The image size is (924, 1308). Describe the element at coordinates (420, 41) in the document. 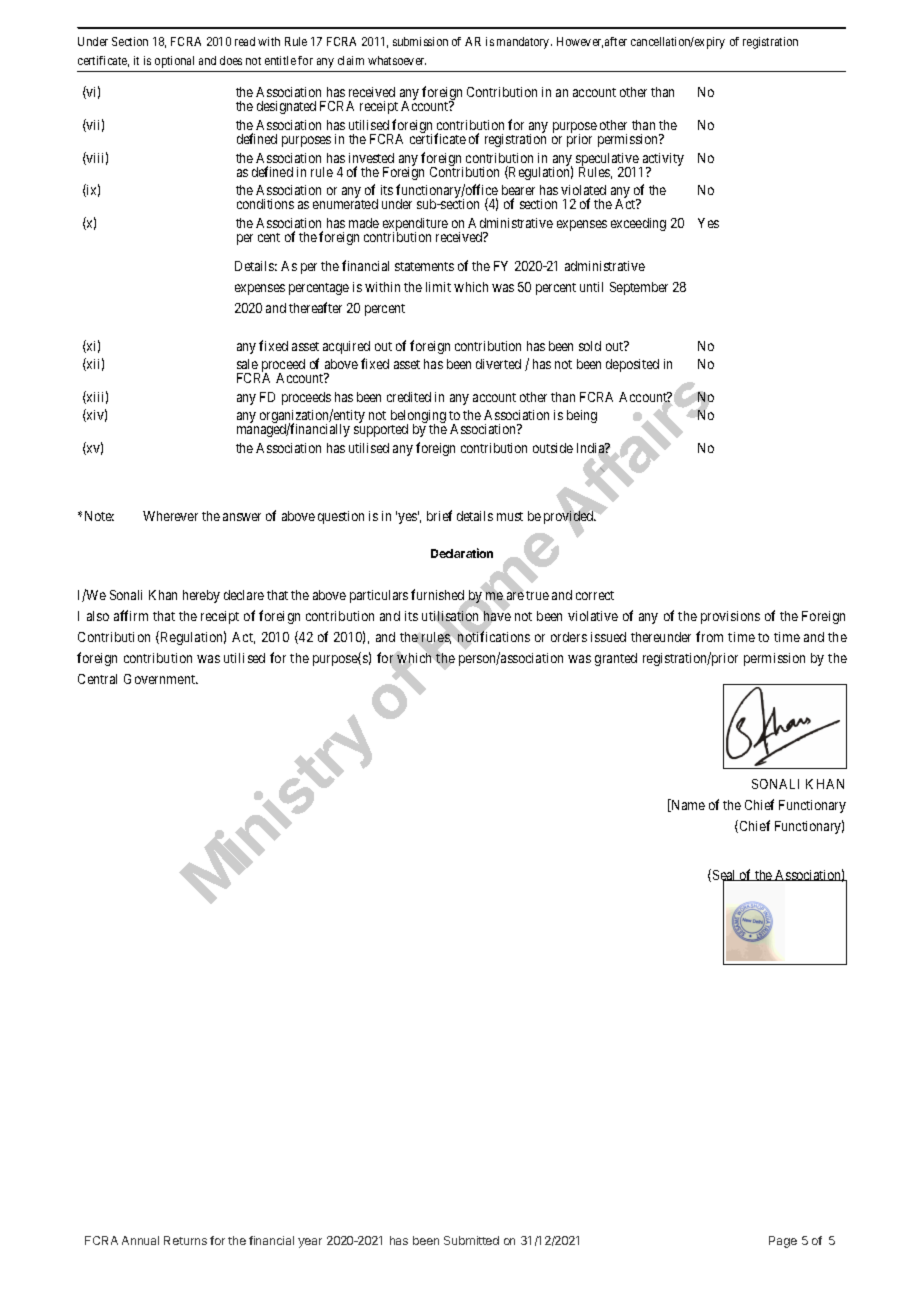

I see `submission` at that location.
